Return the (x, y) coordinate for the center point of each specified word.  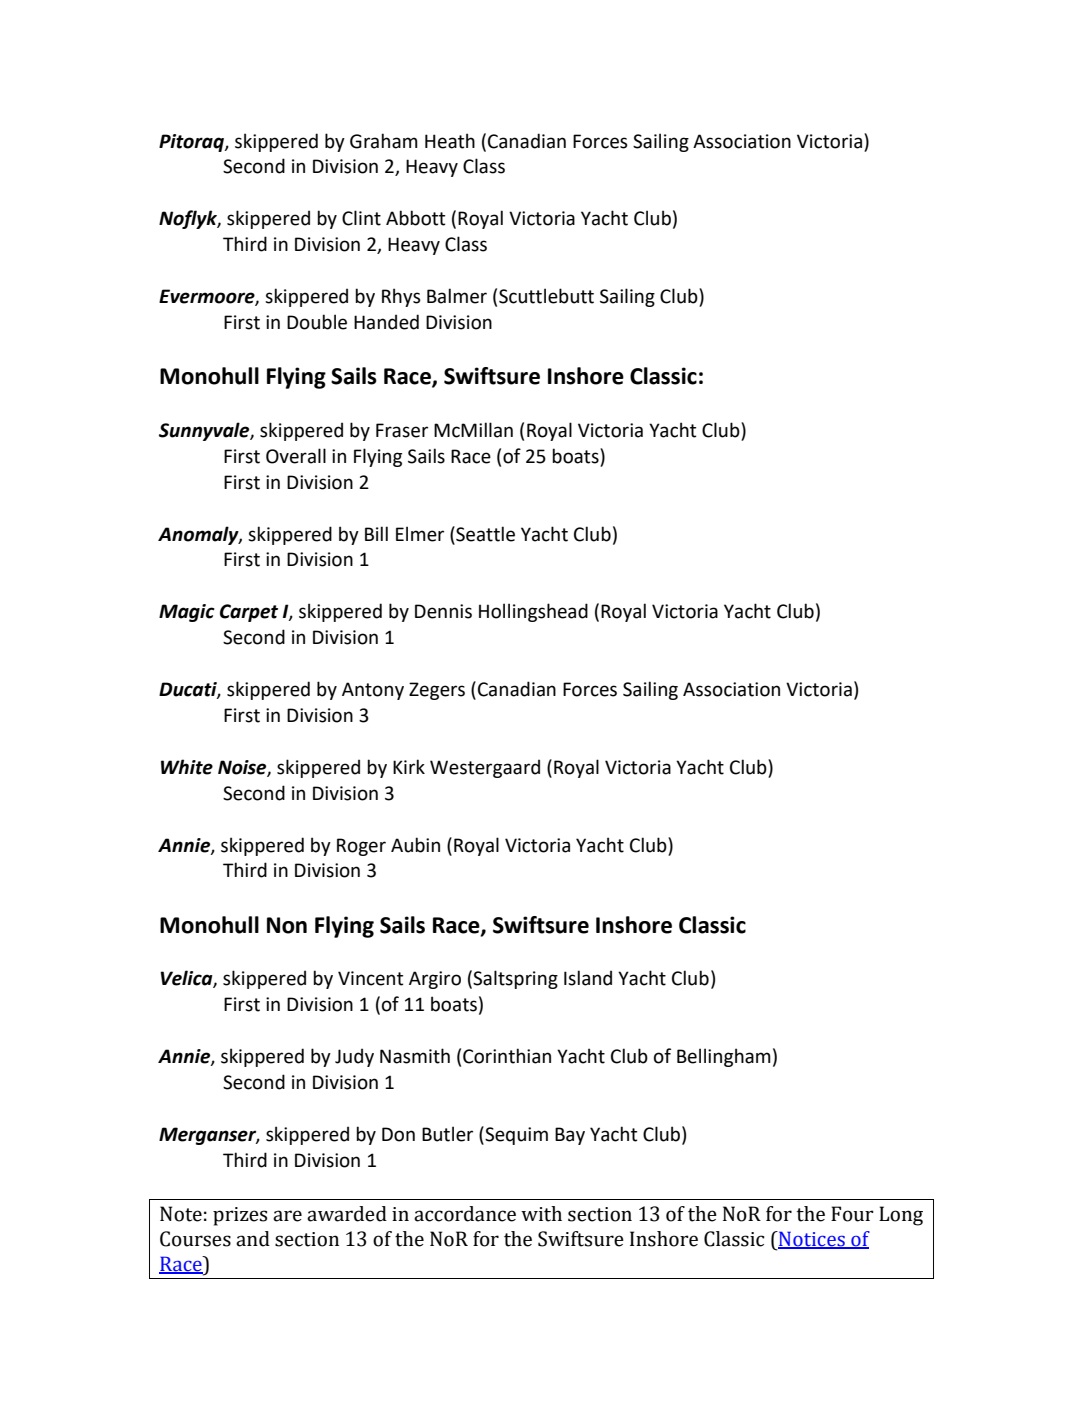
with (541, 1214)
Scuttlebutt (546, 296)
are (287, 1216)
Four (852, 1214)
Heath (450, 141)
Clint (361, 218)
